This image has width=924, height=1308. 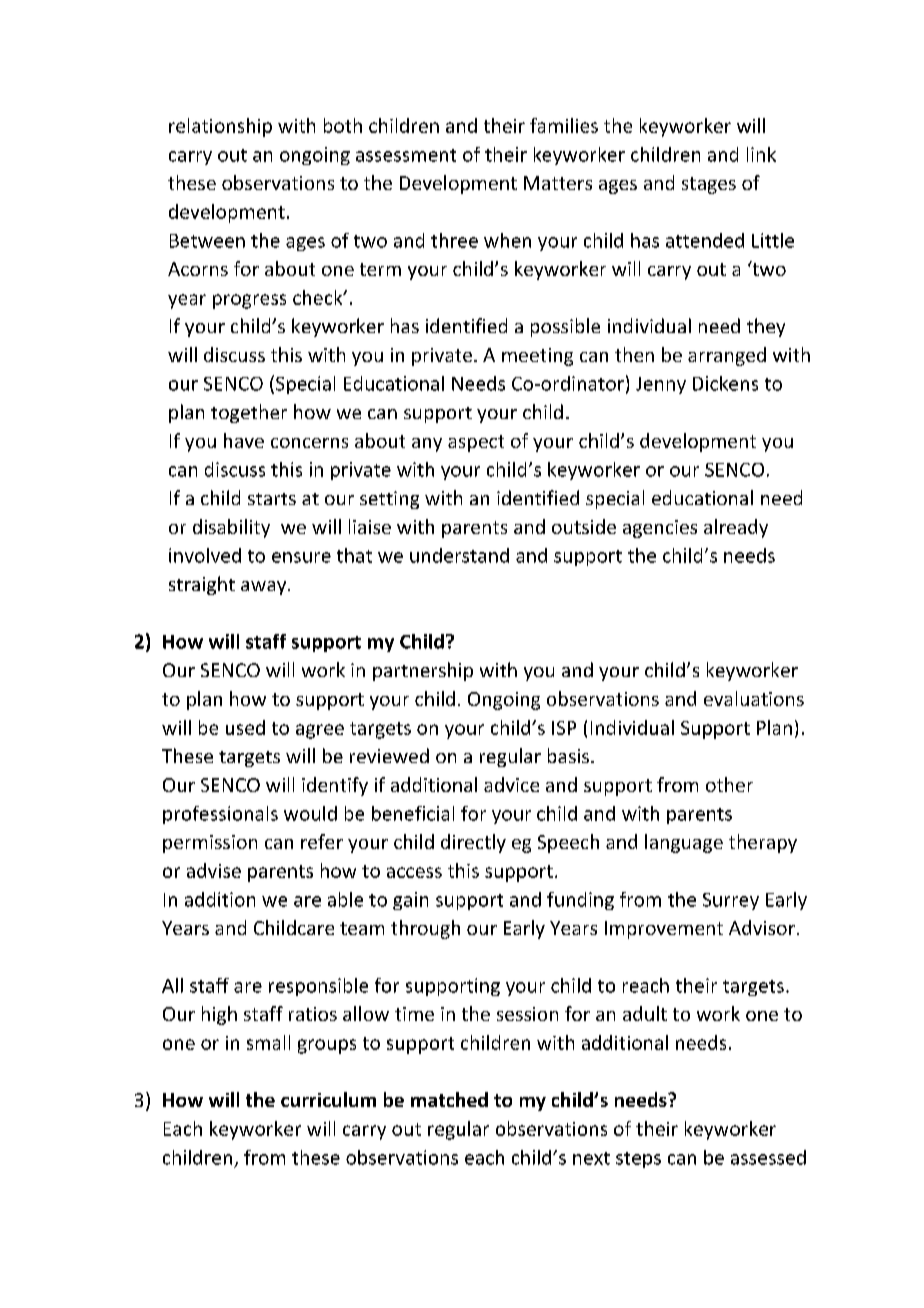 What do you see at coordinates (761, 154) in the image?
I see `link` at bounding box center [761, 154].
